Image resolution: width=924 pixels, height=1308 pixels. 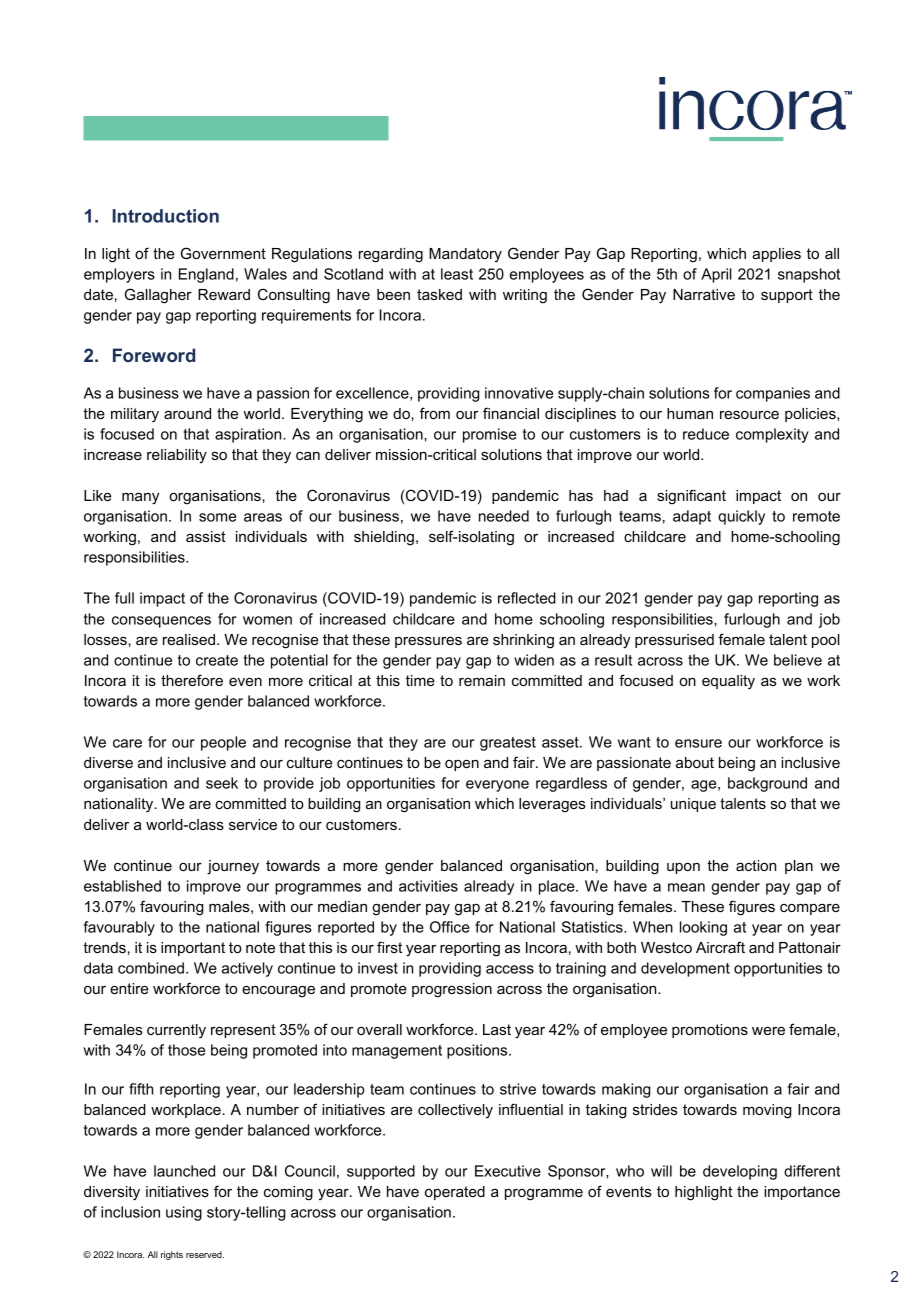 What do you see at coordinates (465, 255) in the document?
I see `Mandatory` at bounding box center [465, 255].
